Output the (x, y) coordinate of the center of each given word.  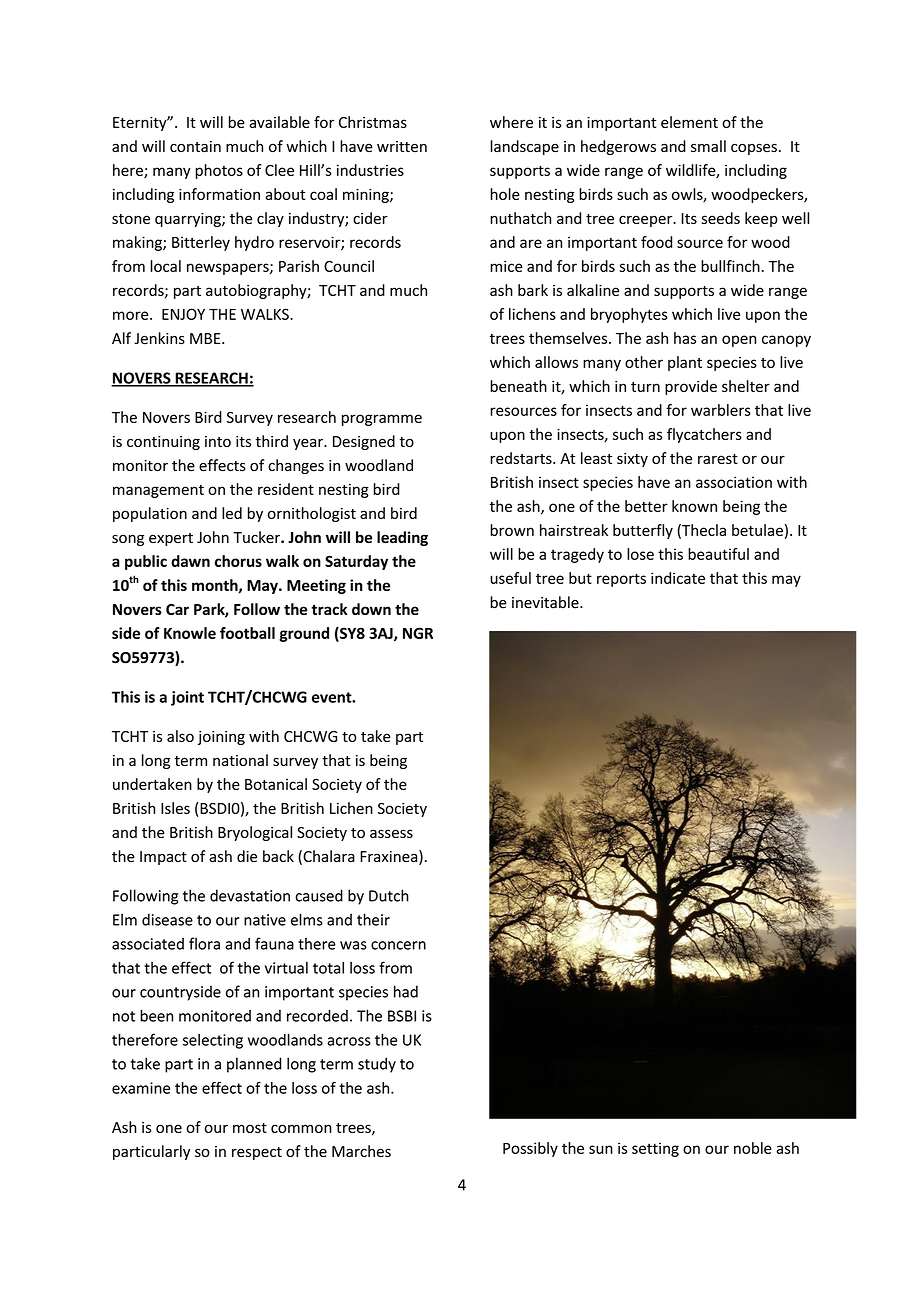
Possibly (530, 1149)
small (708, 146)
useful (510, 578)
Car (177, 609)
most (250, 1128)
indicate (678, 578)
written (402, 146)
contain (195, 146)
